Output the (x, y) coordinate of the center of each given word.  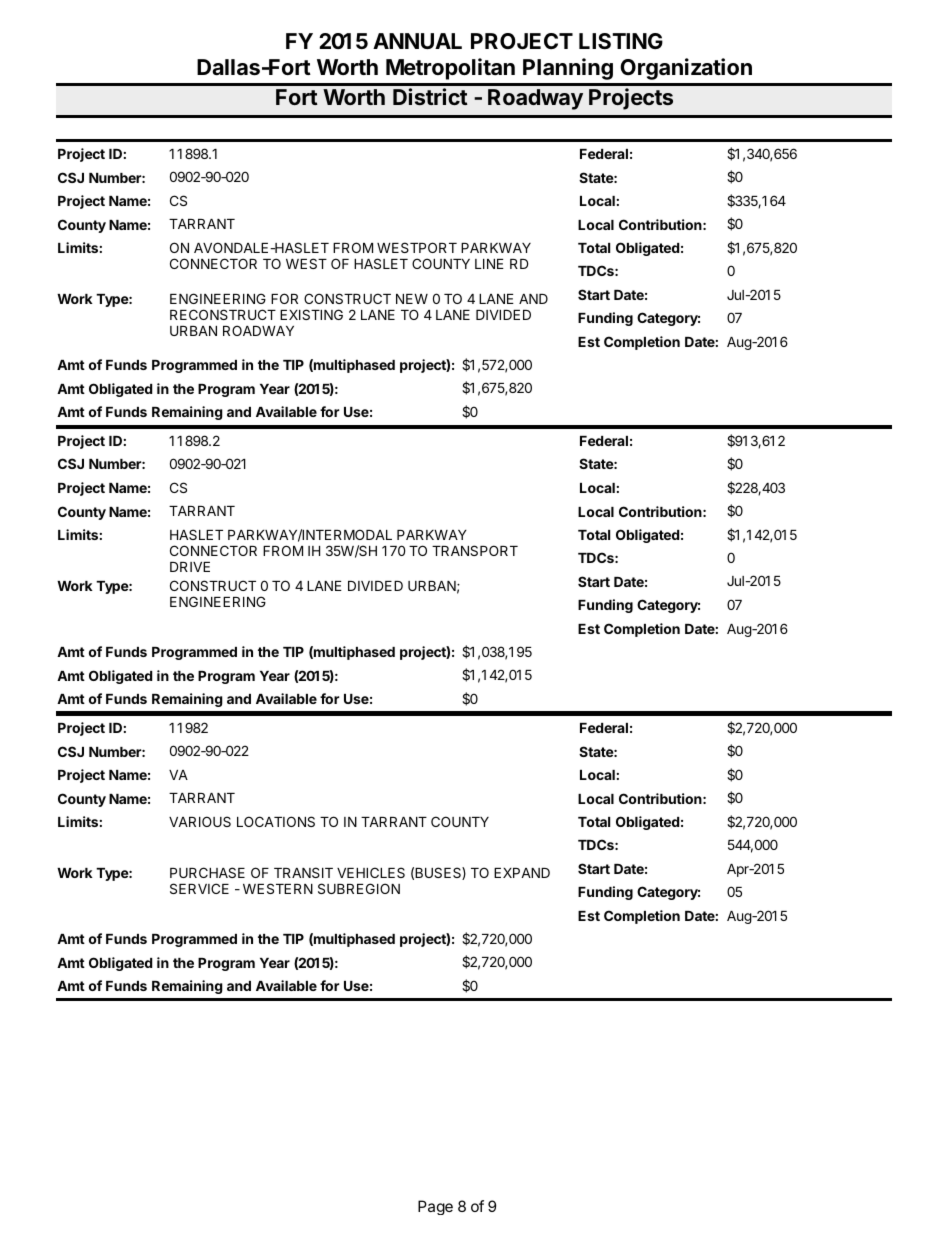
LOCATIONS (276, 821)
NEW (412, 299)
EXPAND (522, 873)
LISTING (621, 41)
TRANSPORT (475, 550)
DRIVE (190, 567)
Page (435, 1207)
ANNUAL (417, 41)
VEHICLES (371, 872)
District (430, 96)
